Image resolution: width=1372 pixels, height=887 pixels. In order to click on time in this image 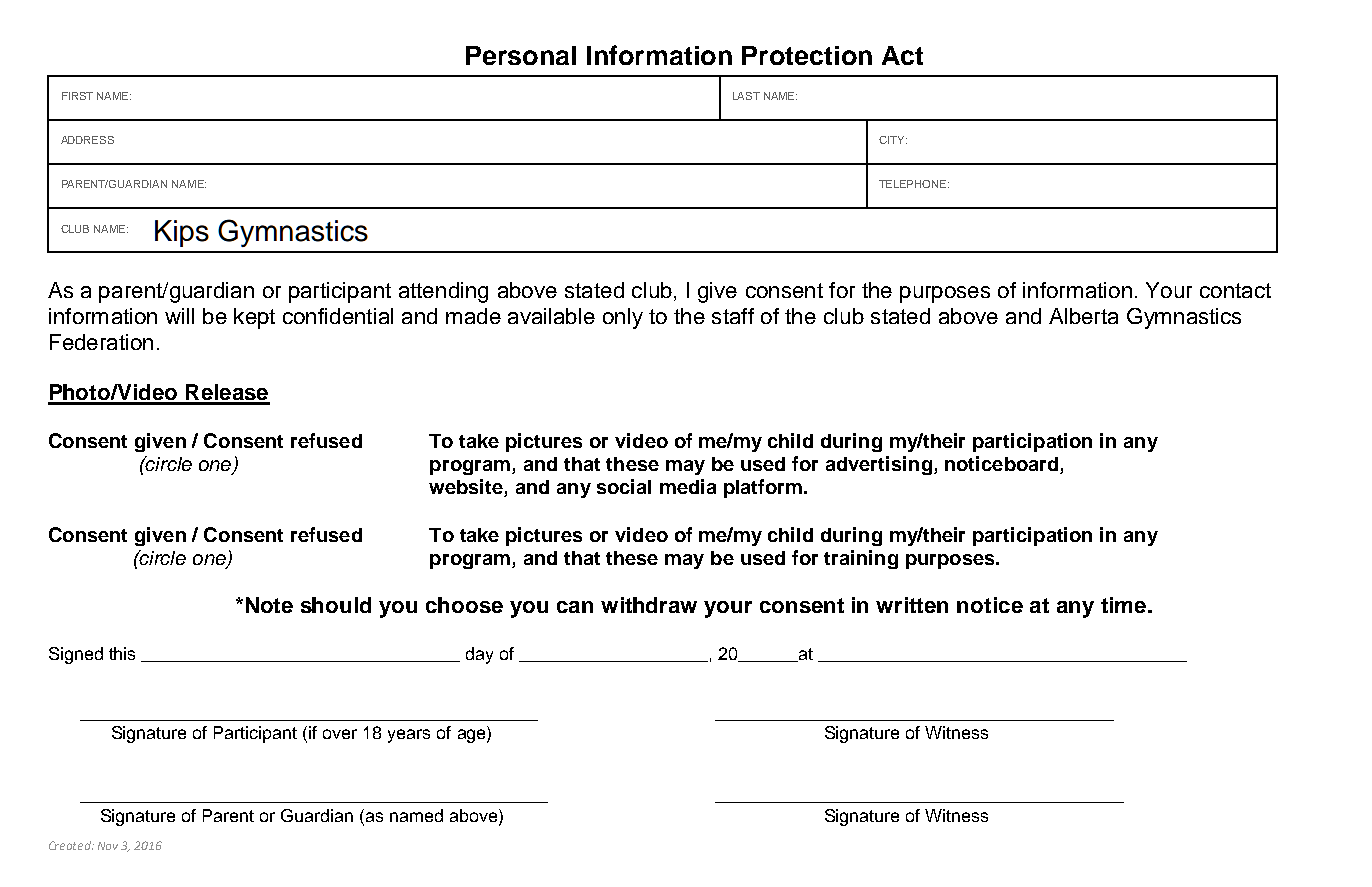, I will do `click(1125, 605)`.
